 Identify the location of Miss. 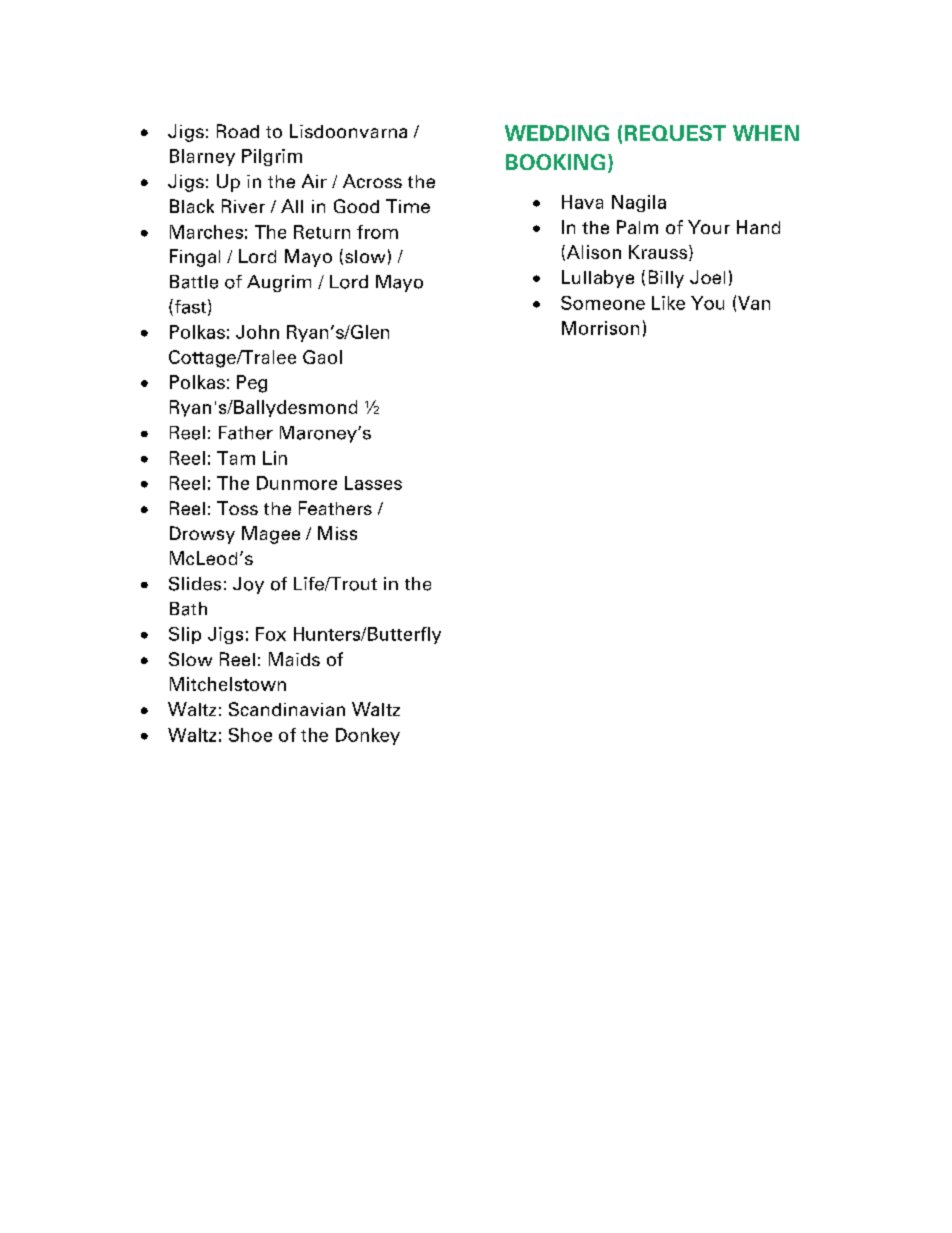
(337, 533).
